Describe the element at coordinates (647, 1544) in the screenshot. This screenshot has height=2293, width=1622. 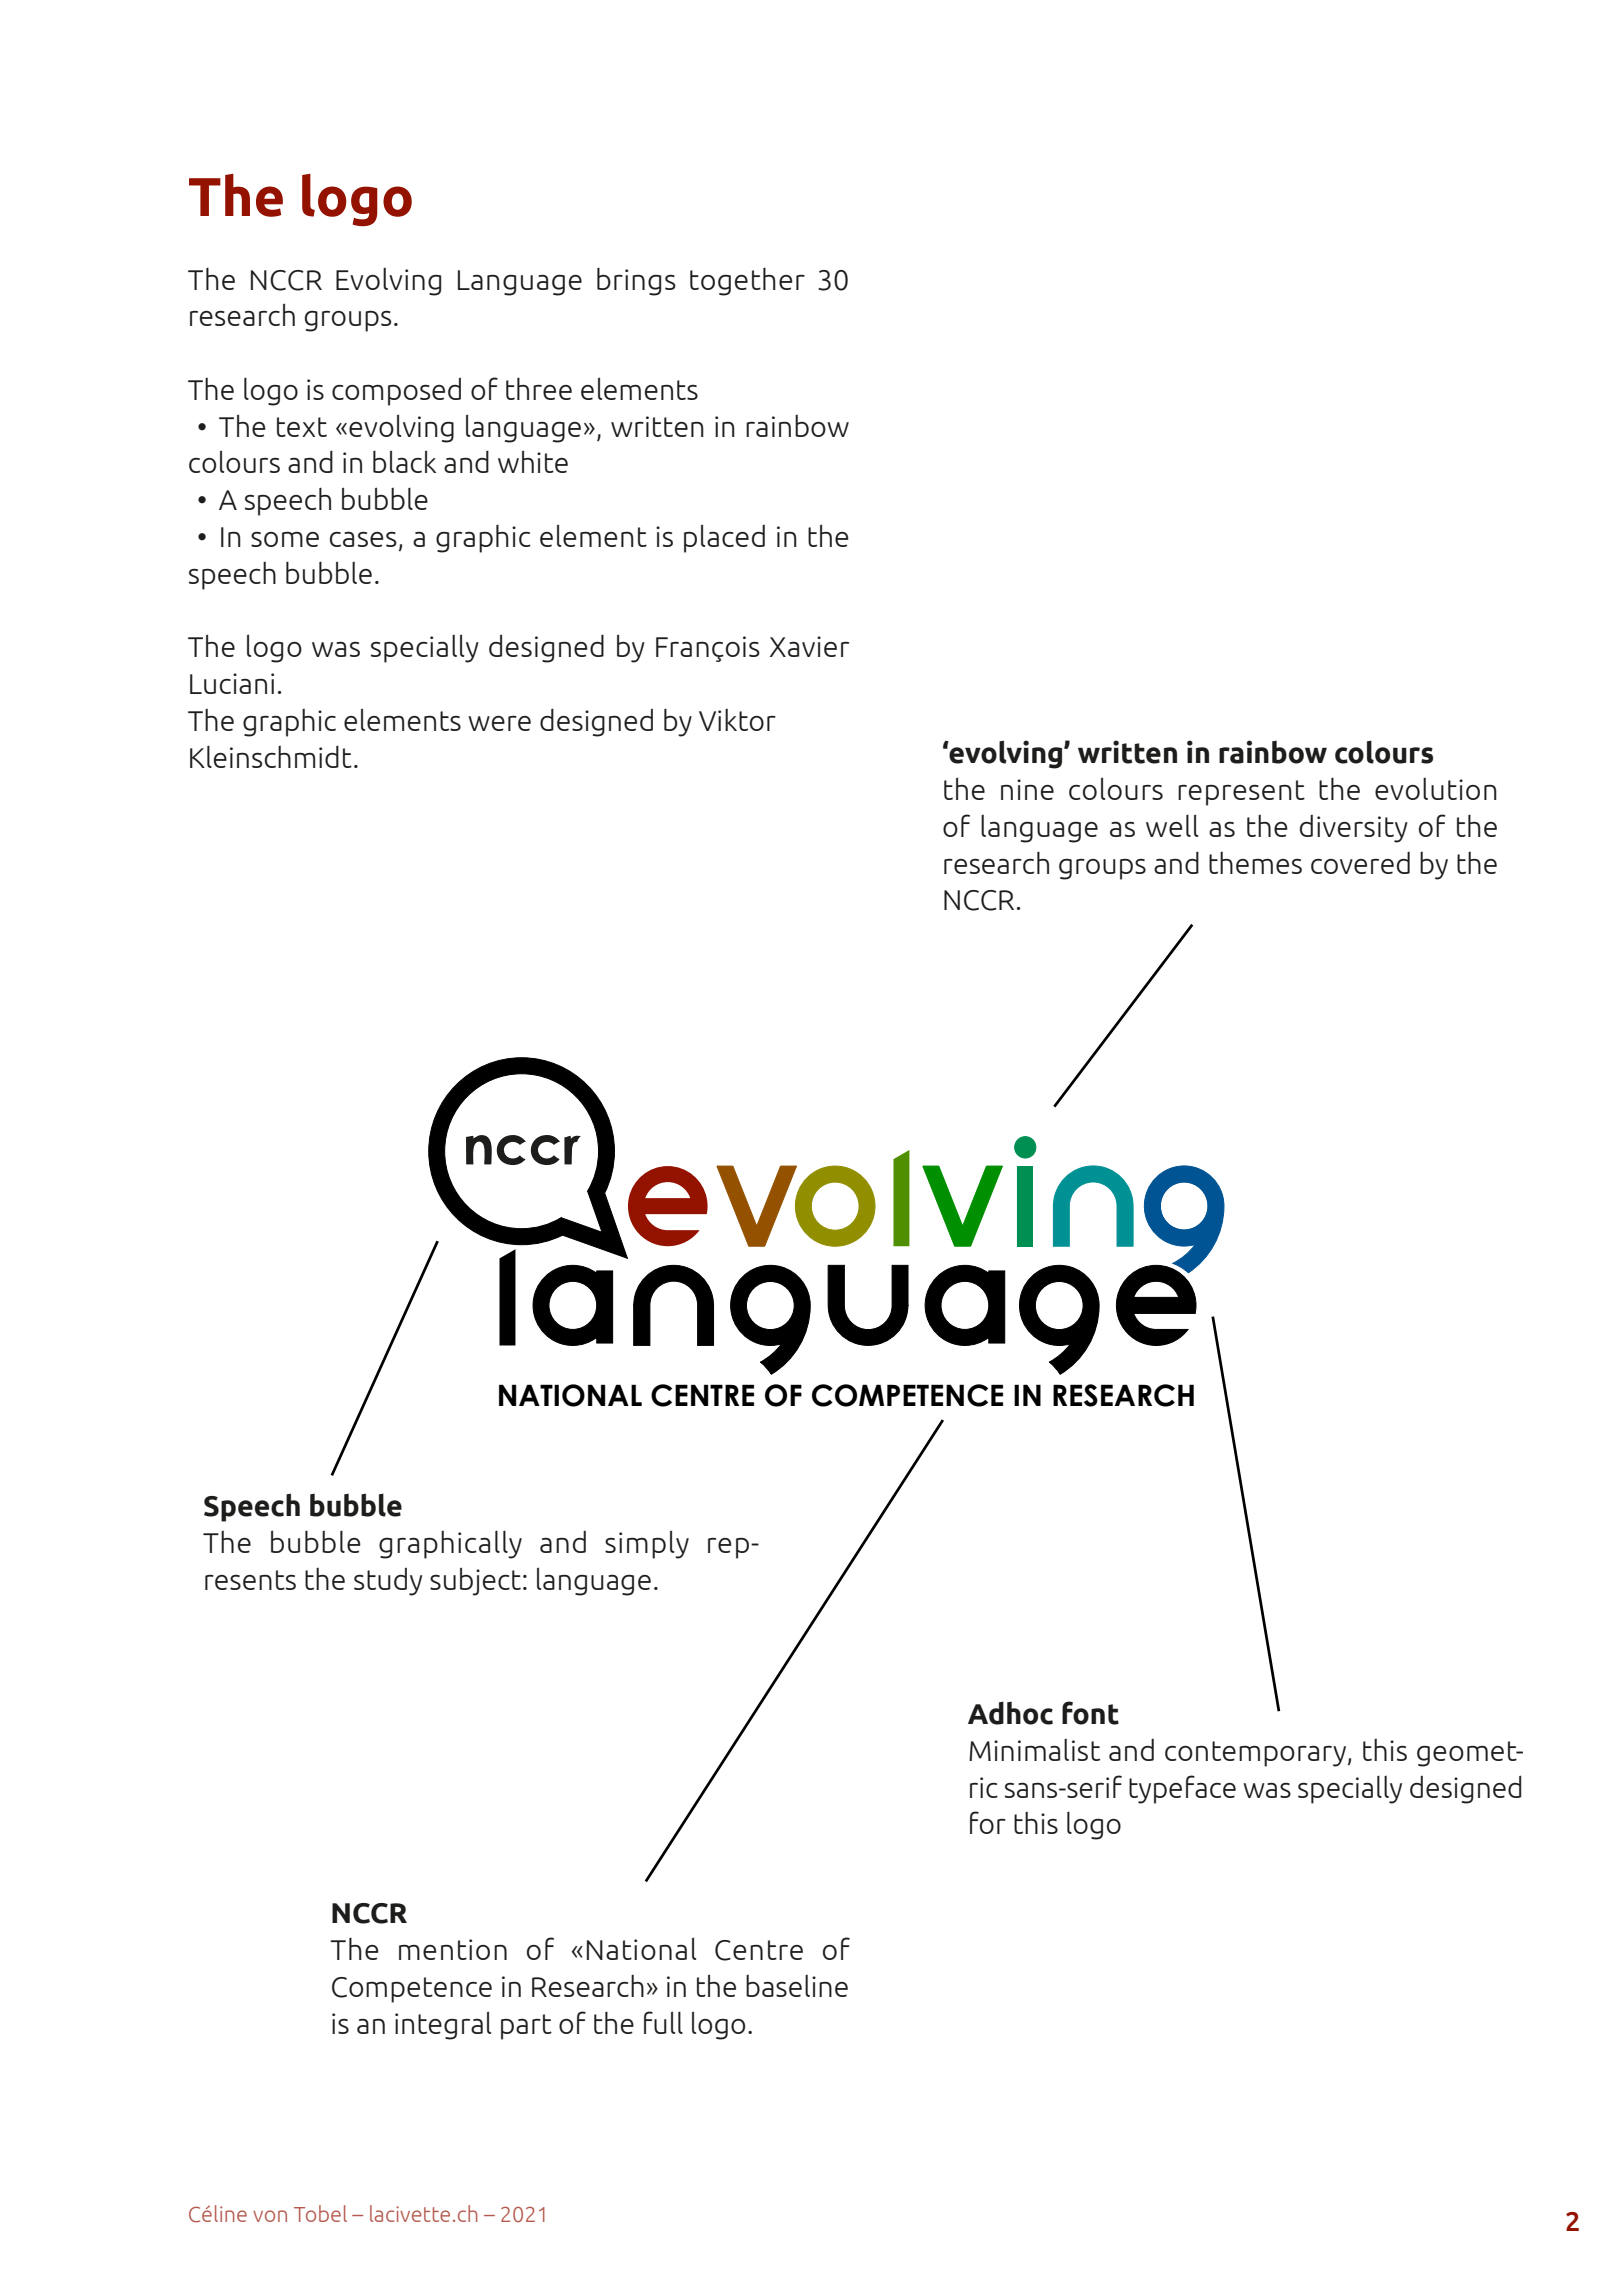
I see `simply` at that location.
